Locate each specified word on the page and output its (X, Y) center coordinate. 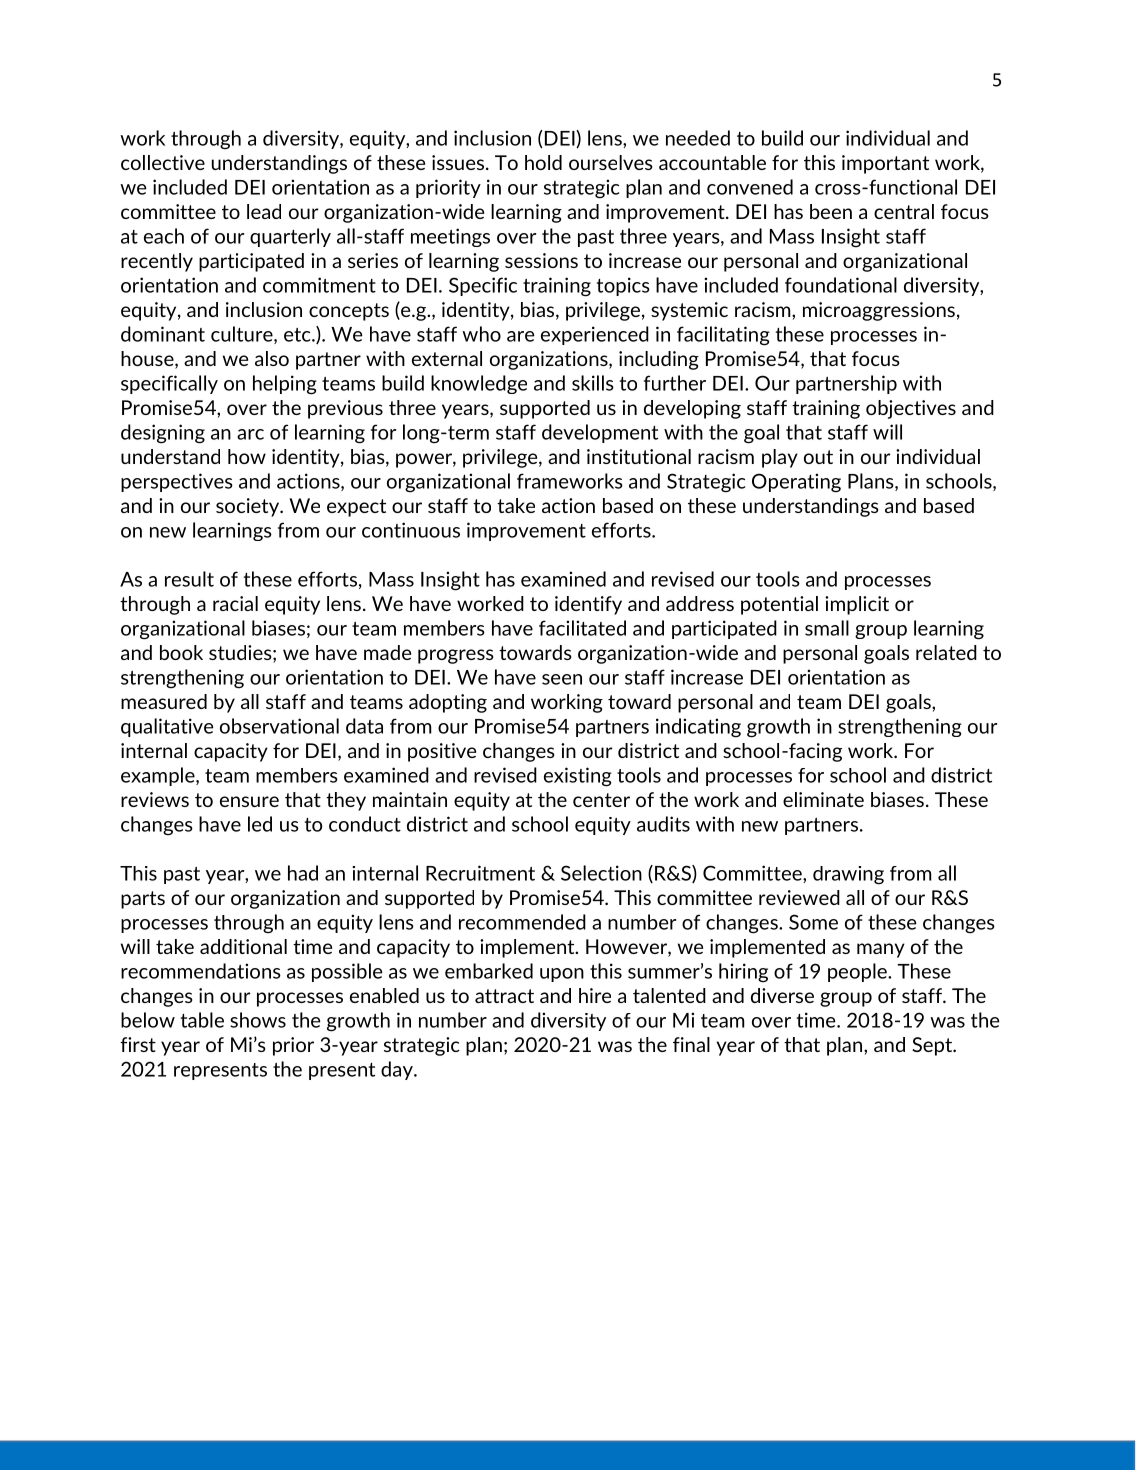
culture (243, 335)
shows (258, 1020)
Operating (796, 483)
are (521, 336)
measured (164, 701)
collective (163, 162)
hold (543, 162)
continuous (411, 530)
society (248, 507)
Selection (601, 873)
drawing (848, 875)
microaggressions (879, 311)
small (827, 628)
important (885, 164)
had (303, 873)
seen (562, 679)
